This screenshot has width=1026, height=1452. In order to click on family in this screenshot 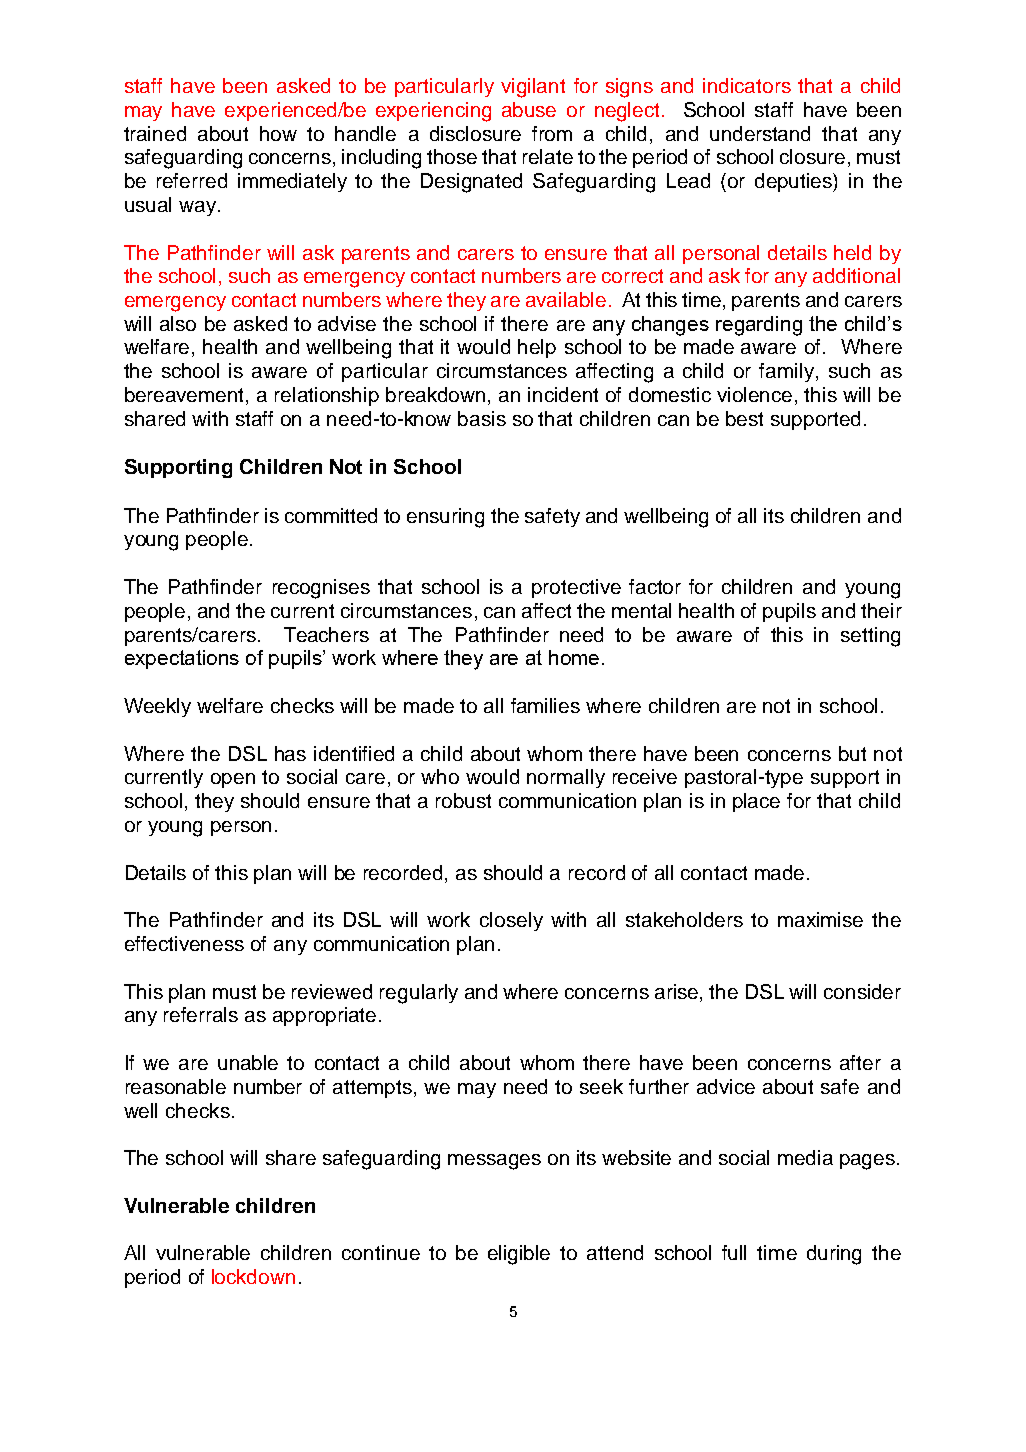, I will do `click(786, 372)`.
